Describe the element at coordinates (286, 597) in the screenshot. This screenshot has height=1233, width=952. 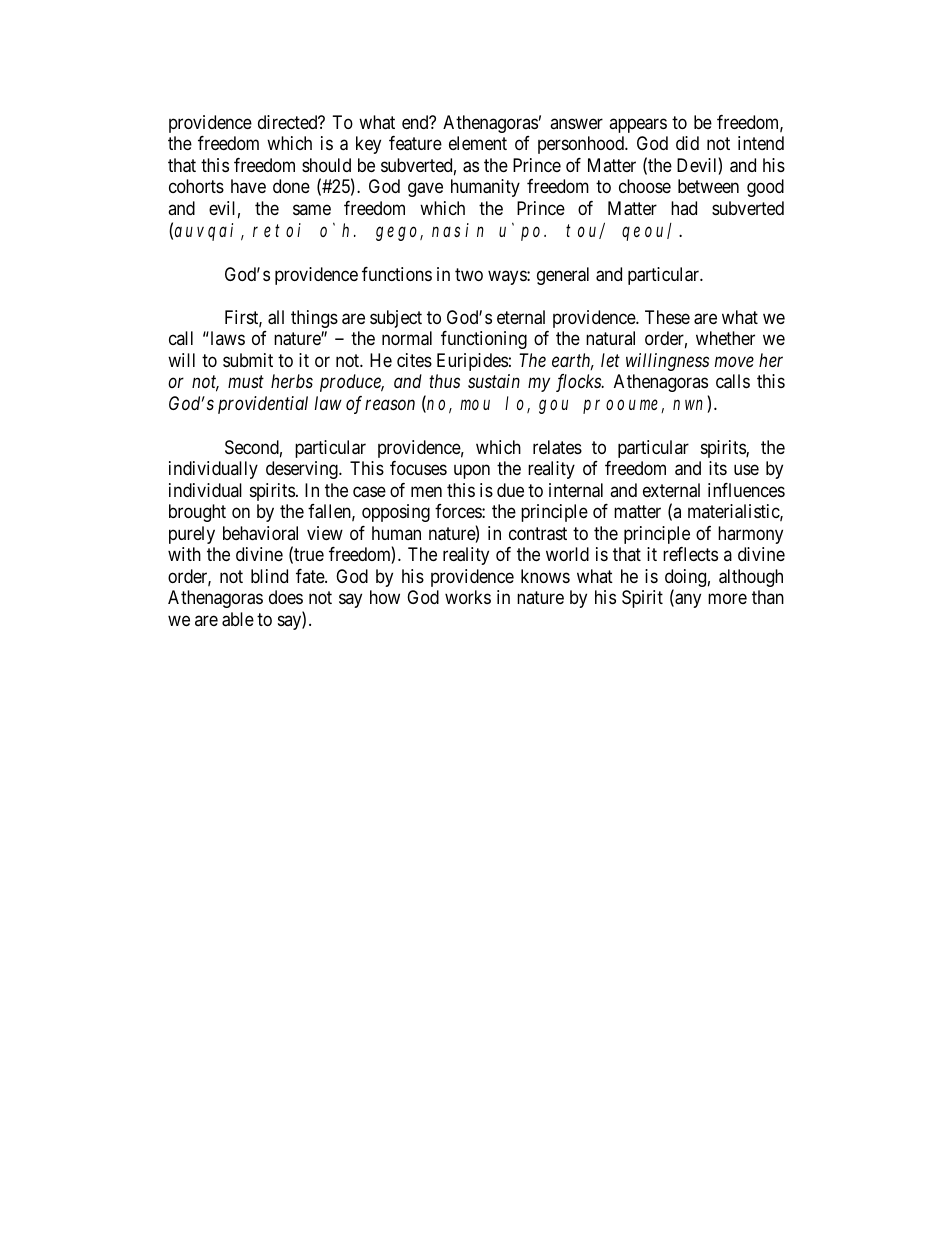
I see `does` at that location.
